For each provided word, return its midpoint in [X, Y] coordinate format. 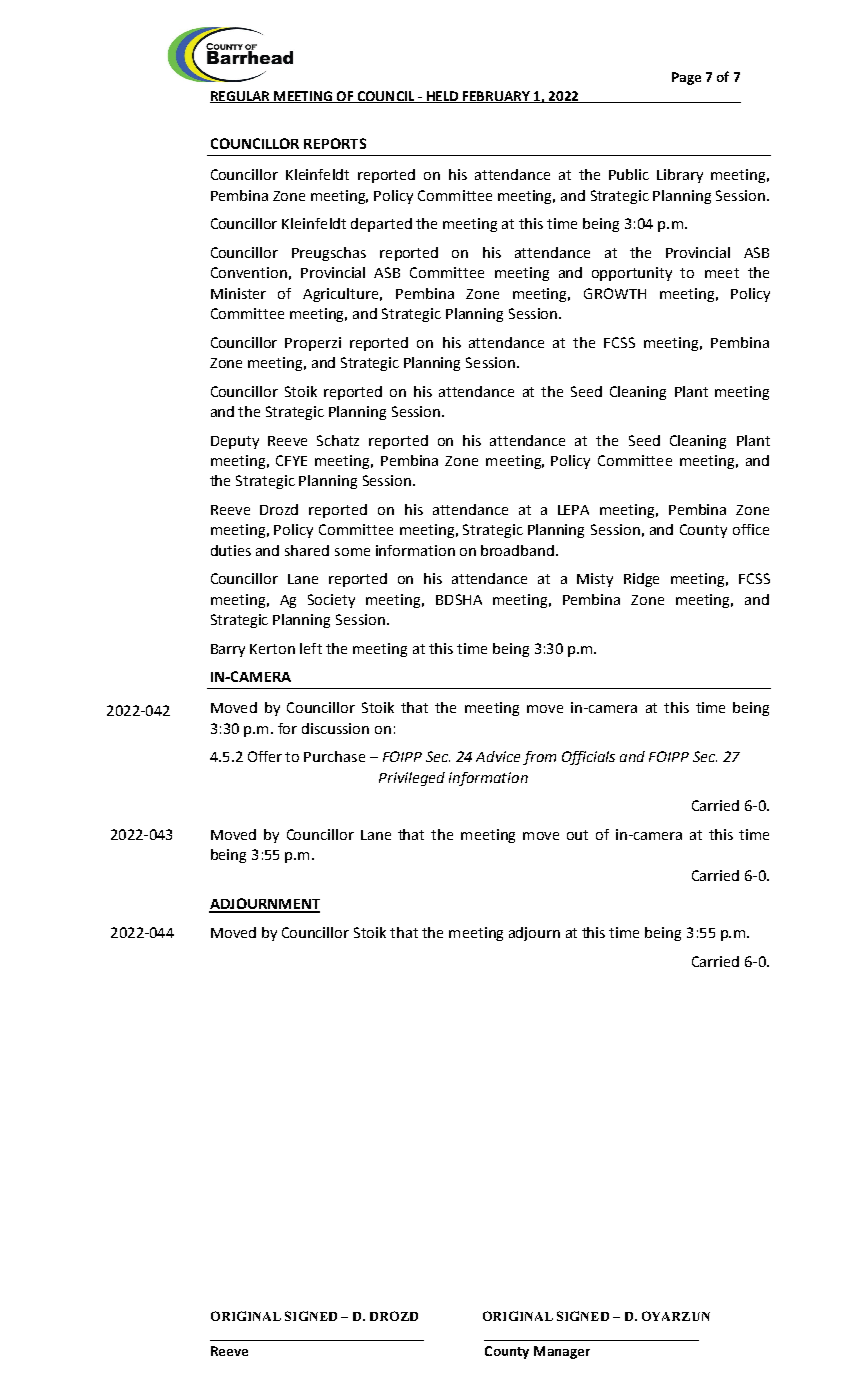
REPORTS [335, 143]
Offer [265, 756]
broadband [517, 550]
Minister [238, 293]
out [577, 835]
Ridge [641, 580]
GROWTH [615, 293]
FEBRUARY [496, 97]
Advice [498, 756]
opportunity [632, 274]
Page [686, 78]
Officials [588, 758]
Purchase [334, 756]
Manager [562, 1352]
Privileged [412, 779]
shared [307, 550]
